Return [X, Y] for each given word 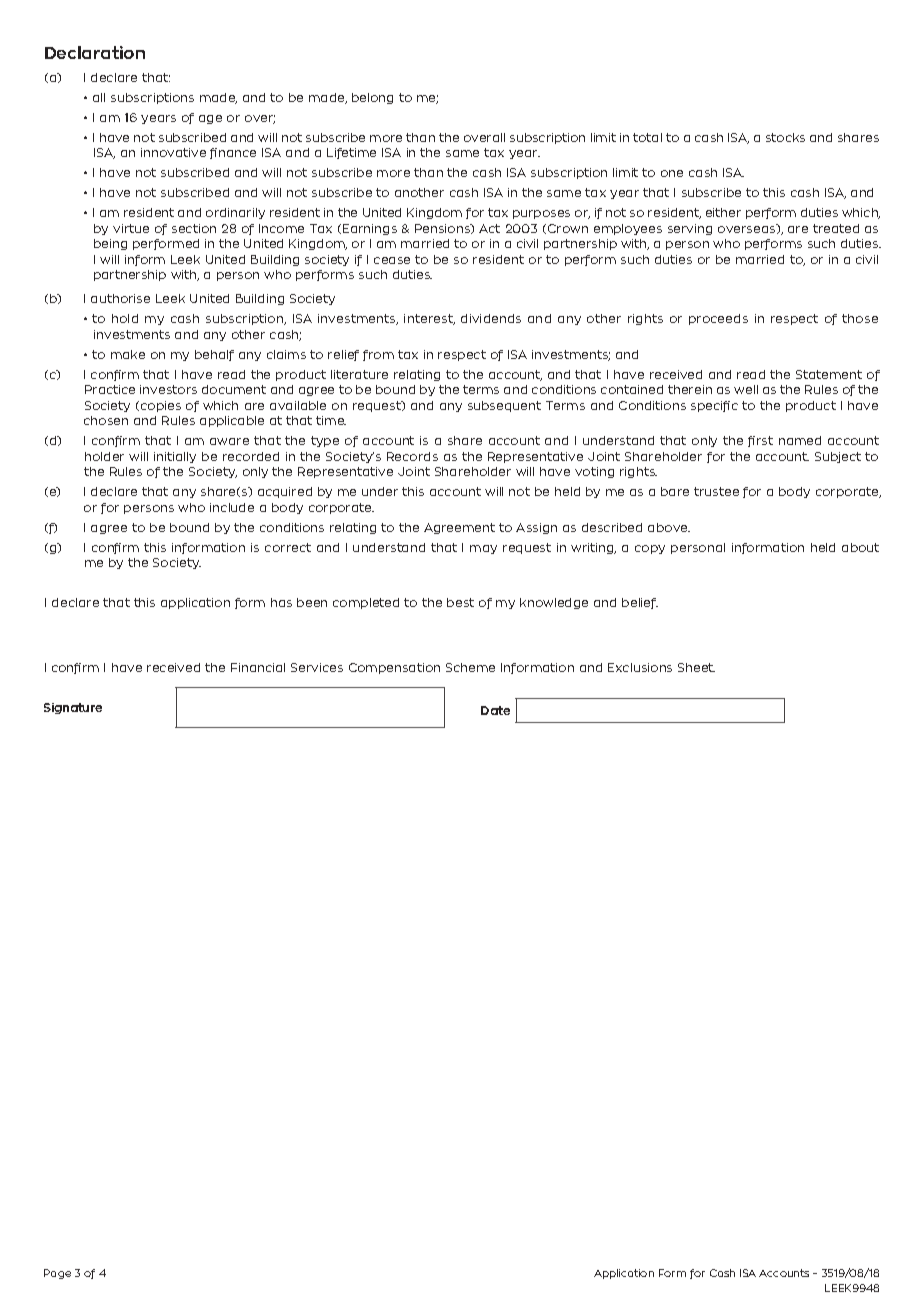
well [746, 389]
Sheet [696, 667]
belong [372, 98]
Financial [258, 667]
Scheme [470, 667]
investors [168, 389]
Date [495, 710]
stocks [785, 137]
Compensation [394, 668]
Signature [73, 708]
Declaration [95, 52]
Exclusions [640, 667]
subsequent [504, 406]
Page [57, 1274]
